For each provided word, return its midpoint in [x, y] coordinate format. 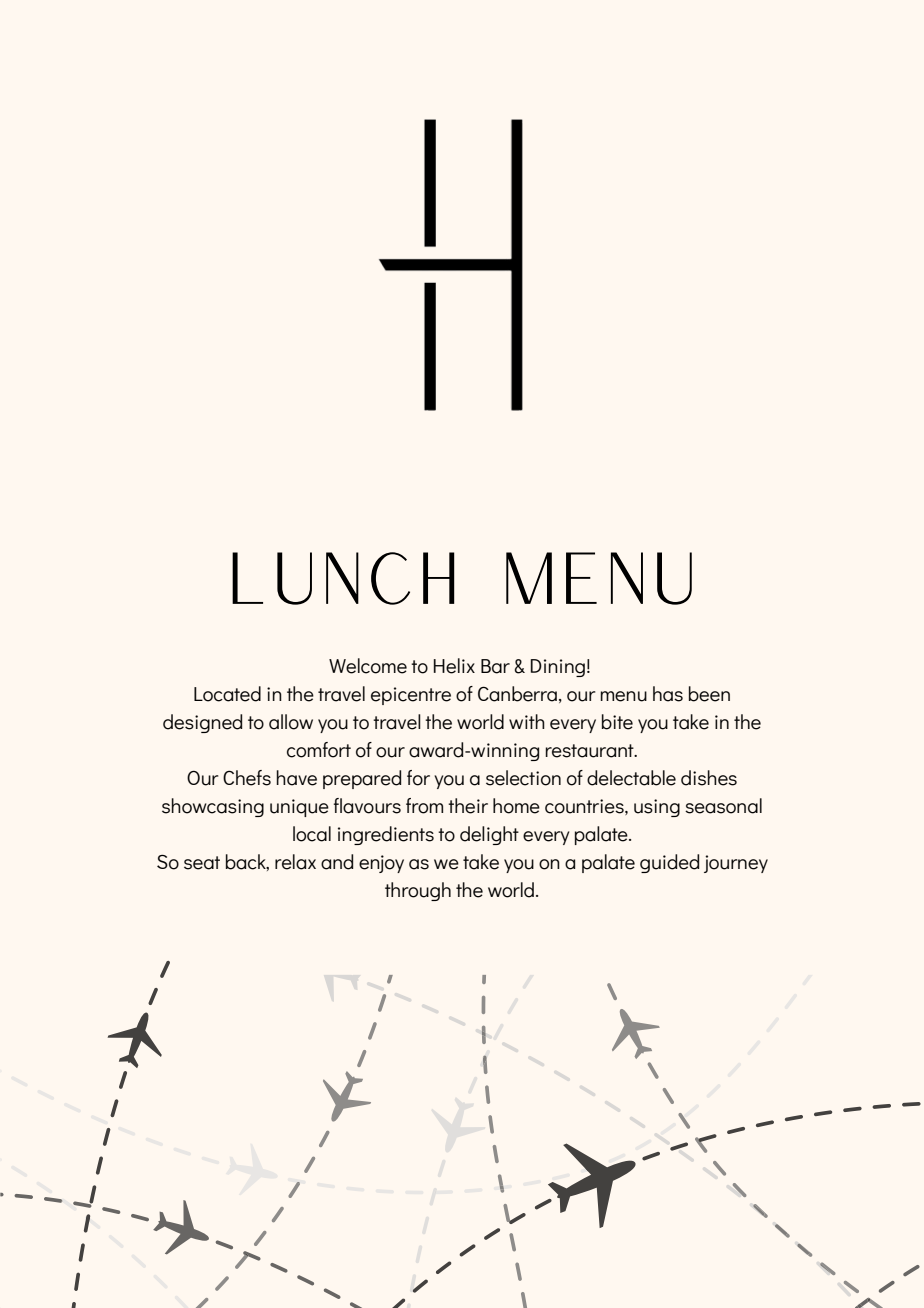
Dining [558, 668]
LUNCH [343, 578]
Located [227, 694]
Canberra [517, 694]
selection [523, 778]
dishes [709, 778]
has [668, 694]
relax [295, 862]
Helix [454, 666]
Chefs [247, 778]
